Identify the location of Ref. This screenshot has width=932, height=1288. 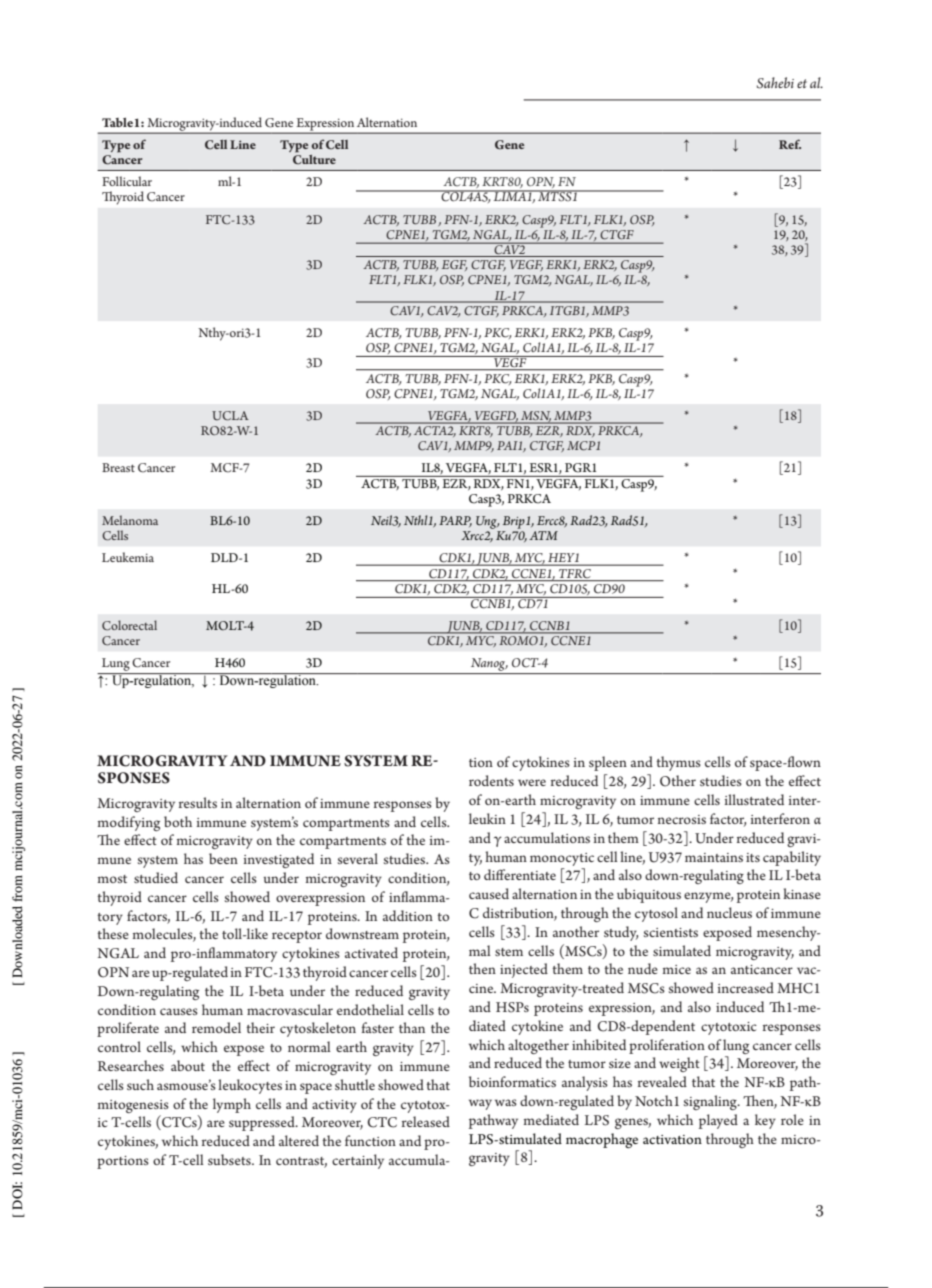
(790, 144).
